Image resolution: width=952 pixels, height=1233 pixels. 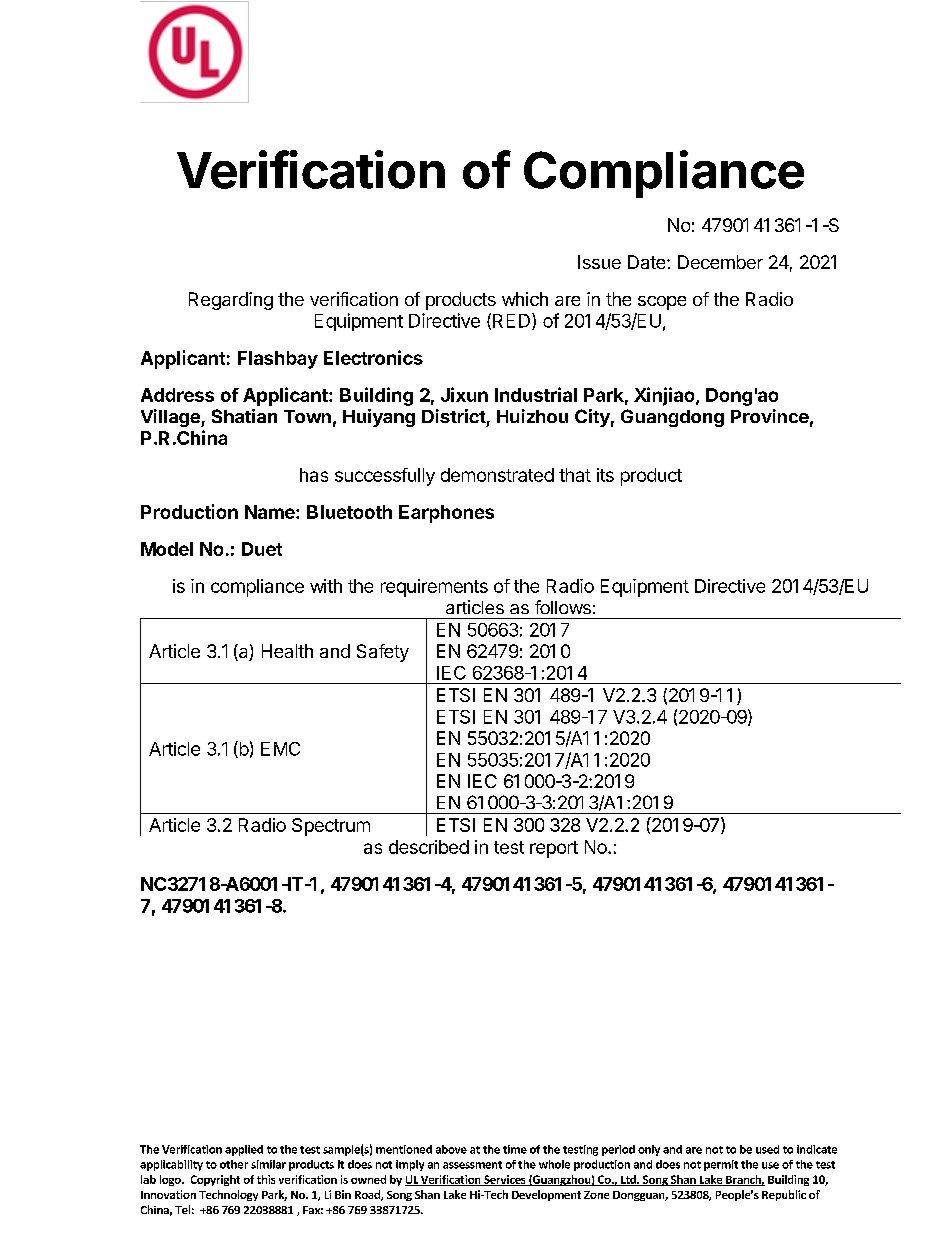 I want to click on report, so click(x=554, y=849).
